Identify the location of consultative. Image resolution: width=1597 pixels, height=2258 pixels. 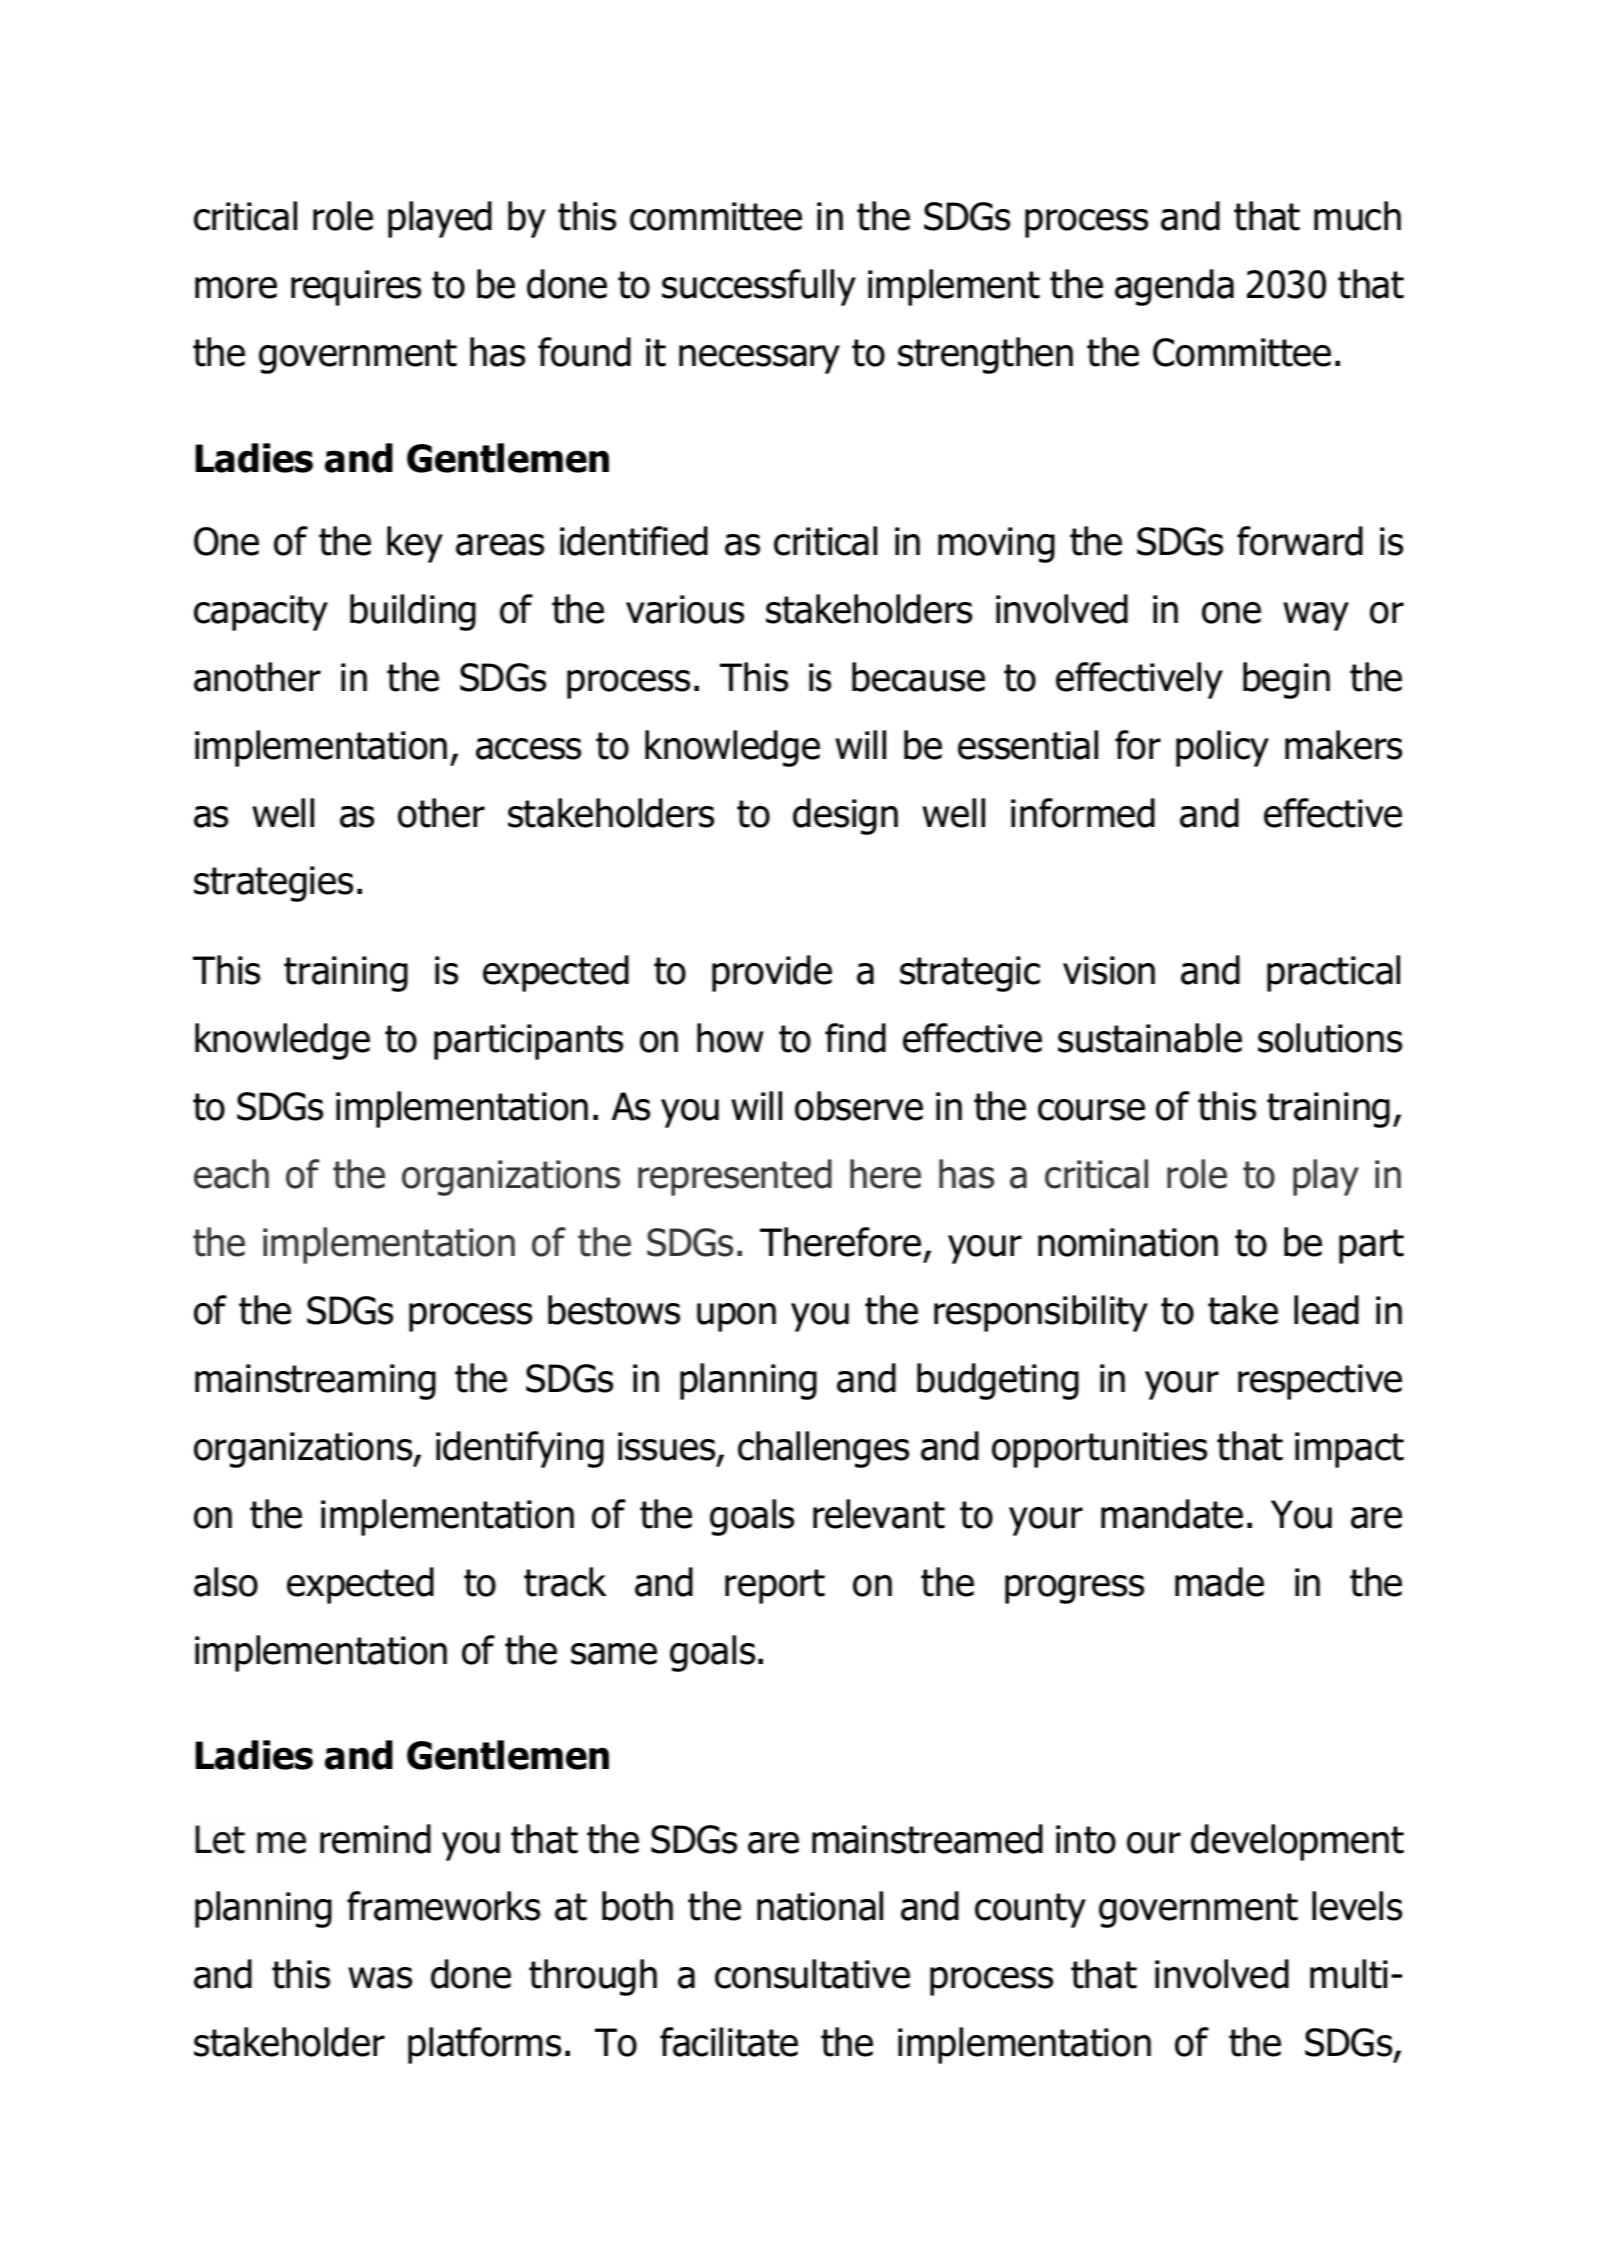
(812, 1974).
